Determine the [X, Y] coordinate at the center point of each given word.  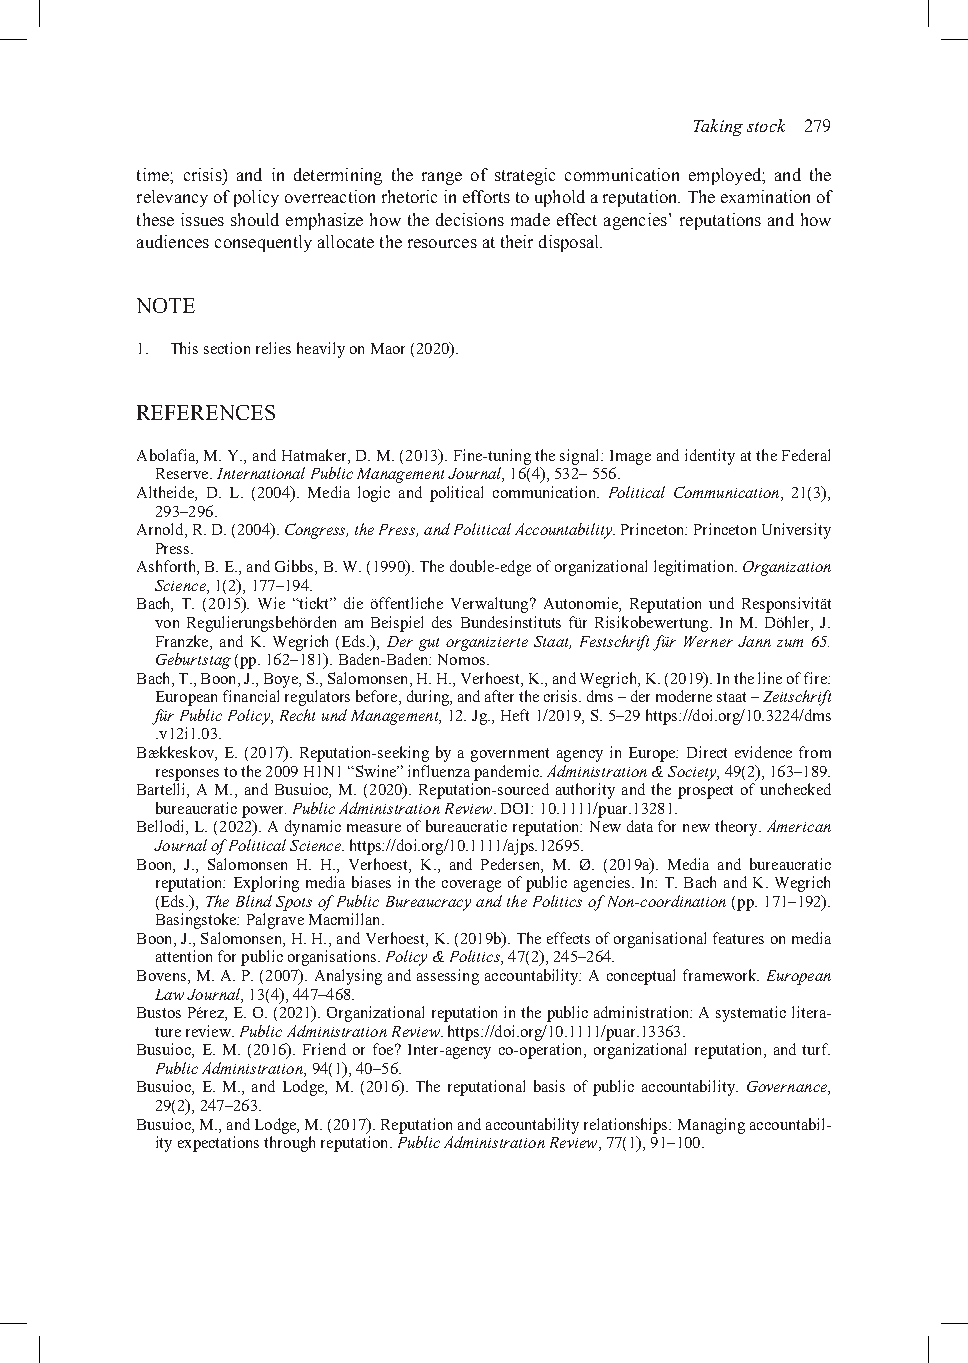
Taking [718, 127]
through [289, 1144]
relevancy [172, 198]
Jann [754, 641]
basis [549, 1086]
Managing [711, 1126]
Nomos [463, 659]
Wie [271, 603]
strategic [525, 176]
